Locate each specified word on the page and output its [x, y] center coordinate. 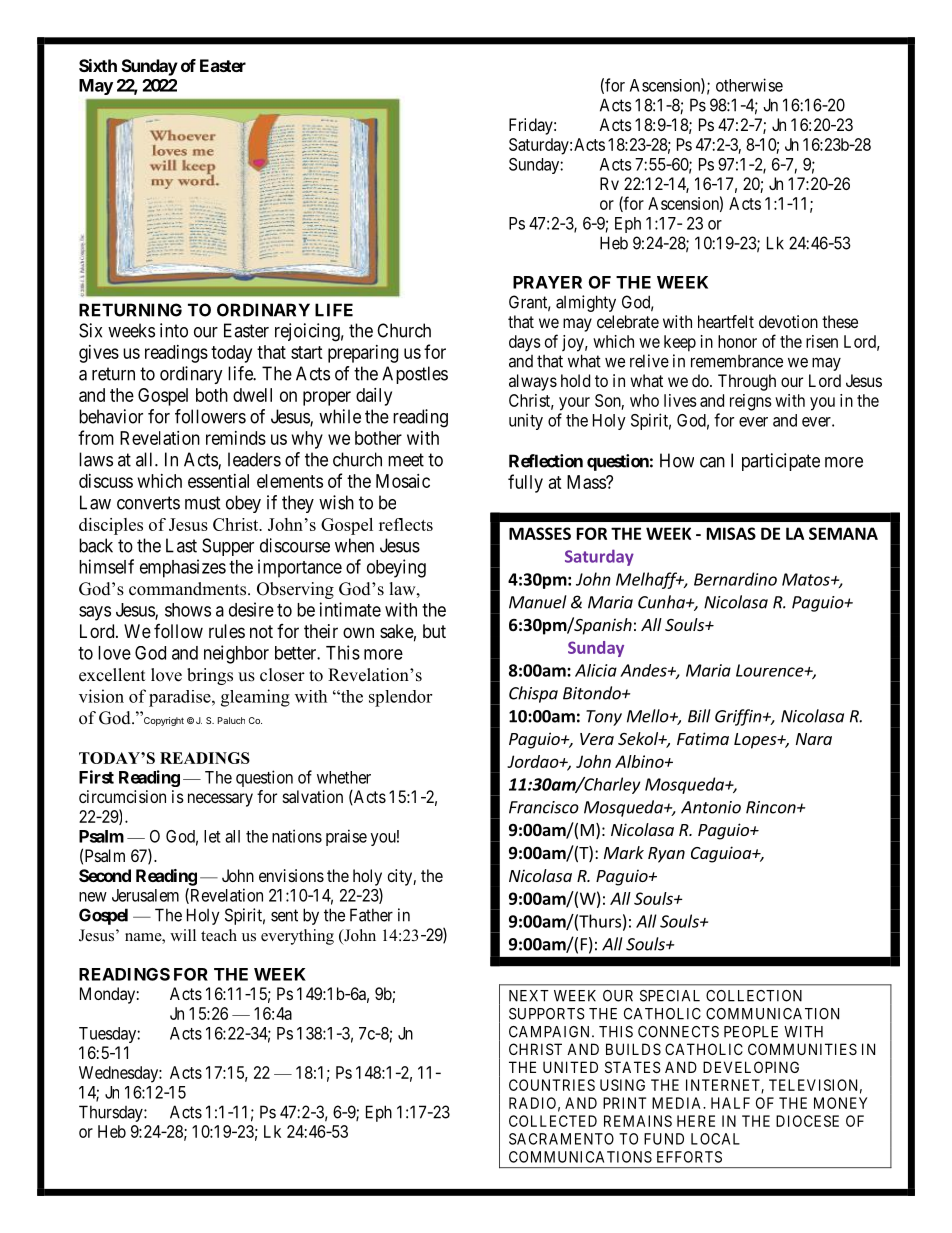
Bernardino [735, 579]
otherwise [749, 85]
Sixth [98, 65]
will [183, 935]
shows [188, 610]
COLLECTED [553, 1121]
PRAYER [547, 282]
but [434, 631]
